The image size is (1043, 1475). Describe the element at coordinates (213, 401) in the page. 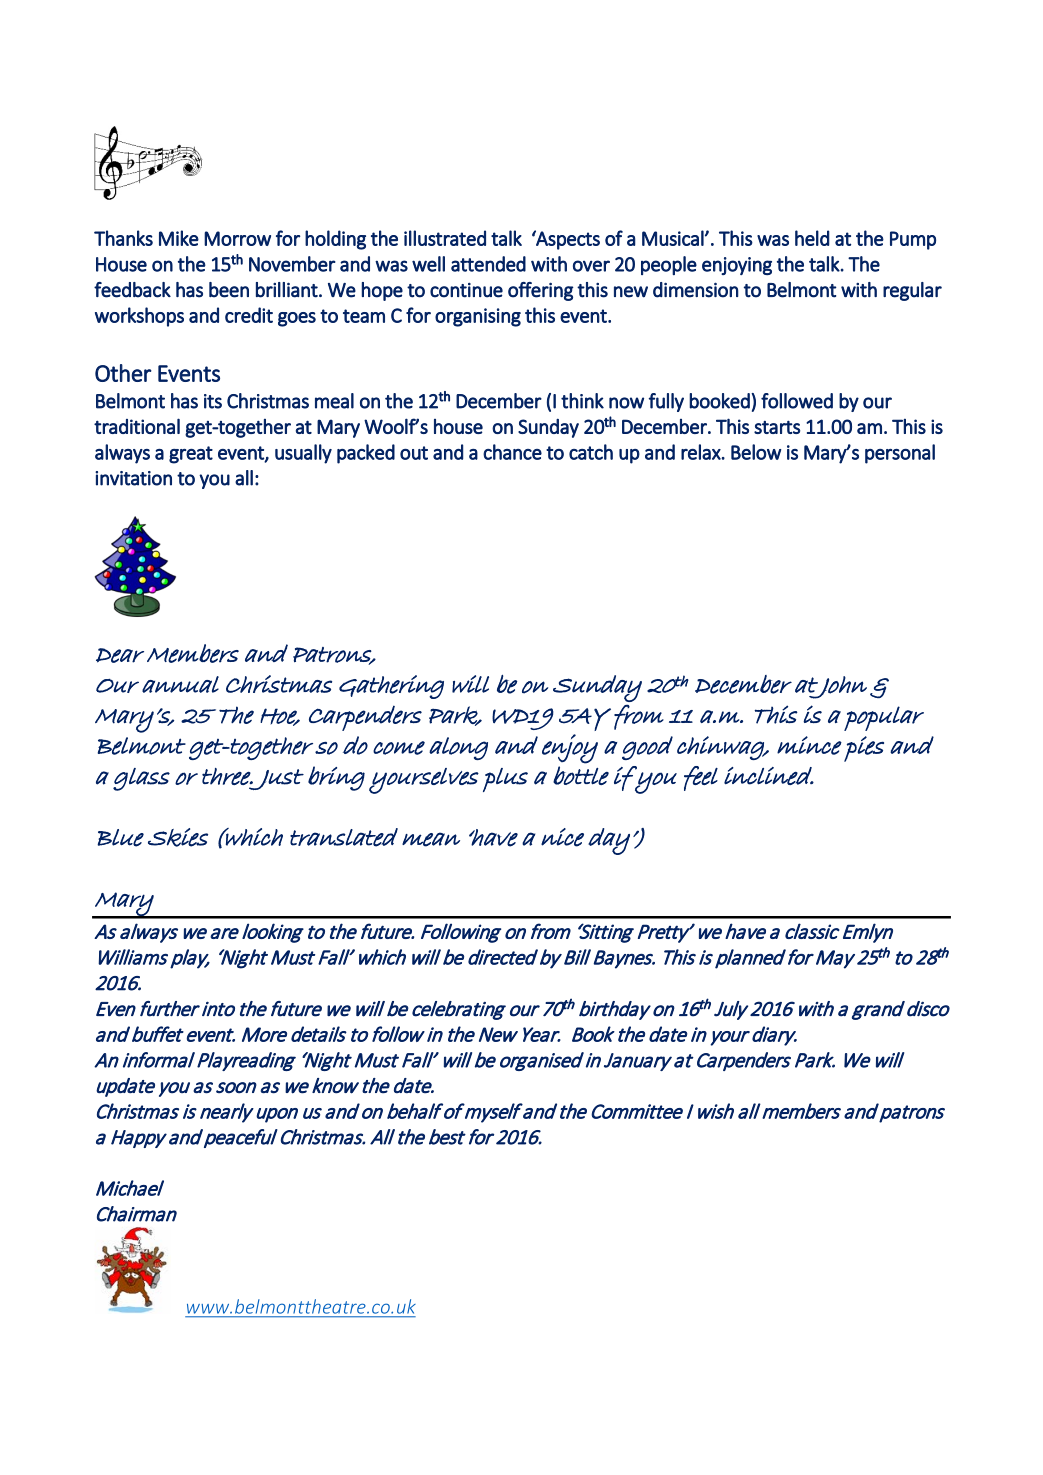

I see `its` at that location.
